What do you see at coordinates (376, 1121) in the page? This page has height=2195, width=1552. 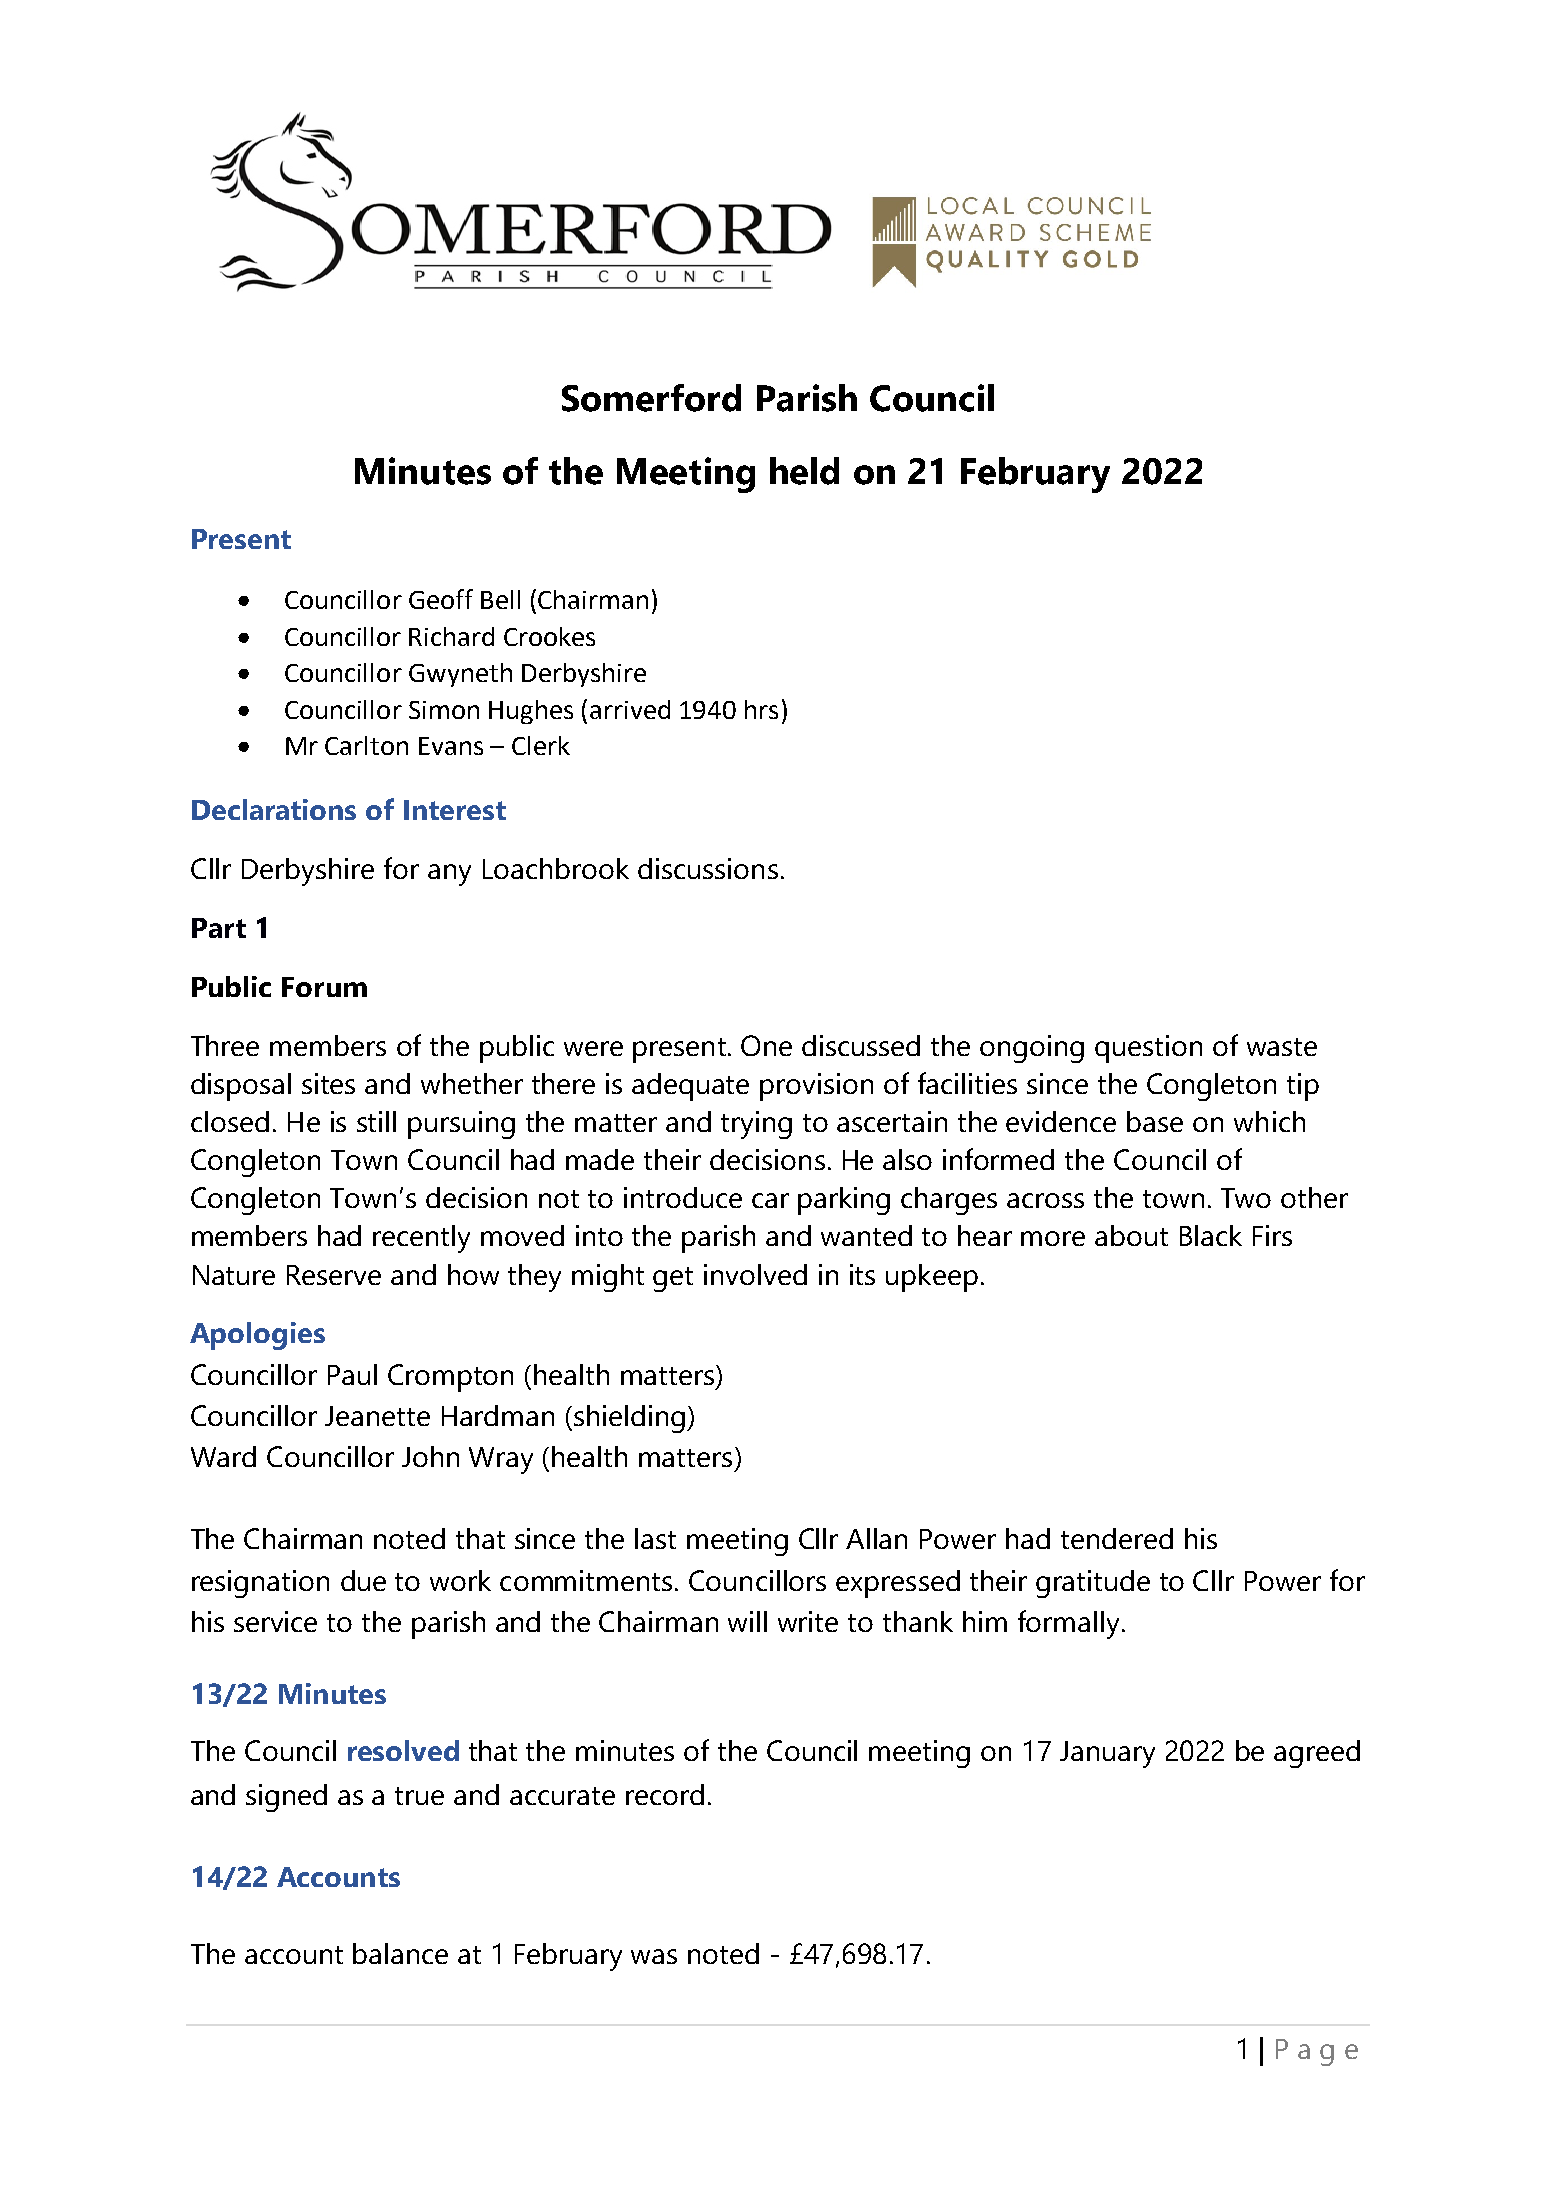 I see `still` at bounding box center [376, 1121].
